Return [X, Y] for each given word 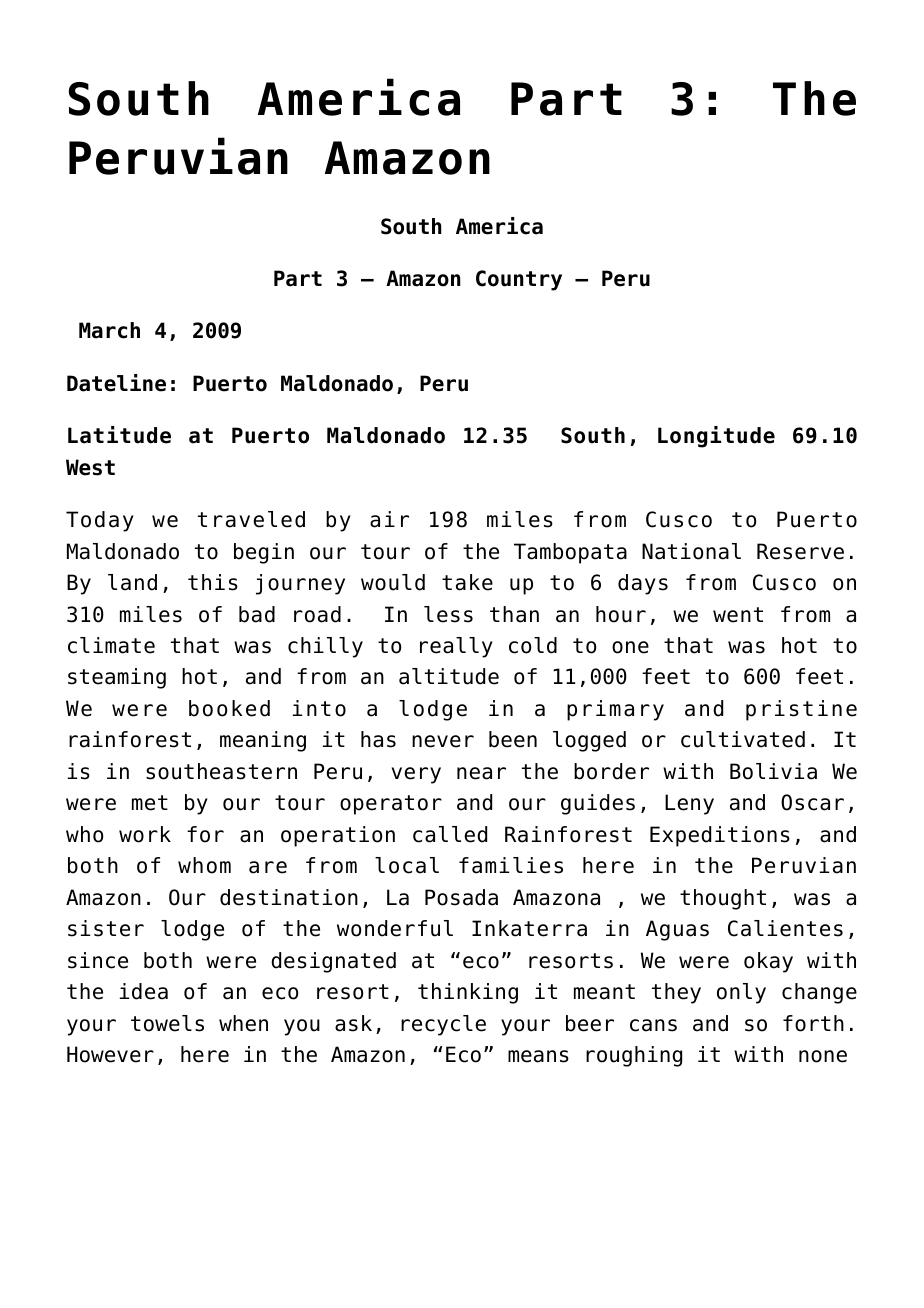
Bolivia [773, 771]
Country [519, 280]
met [150, 803]
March [109, 330]
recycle [443, 1025]
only [741, 993]
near [481, 773]
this [213, 582]
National [691, 551]
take [467, 582]
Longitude [716, 437]
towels [167, 1023]
